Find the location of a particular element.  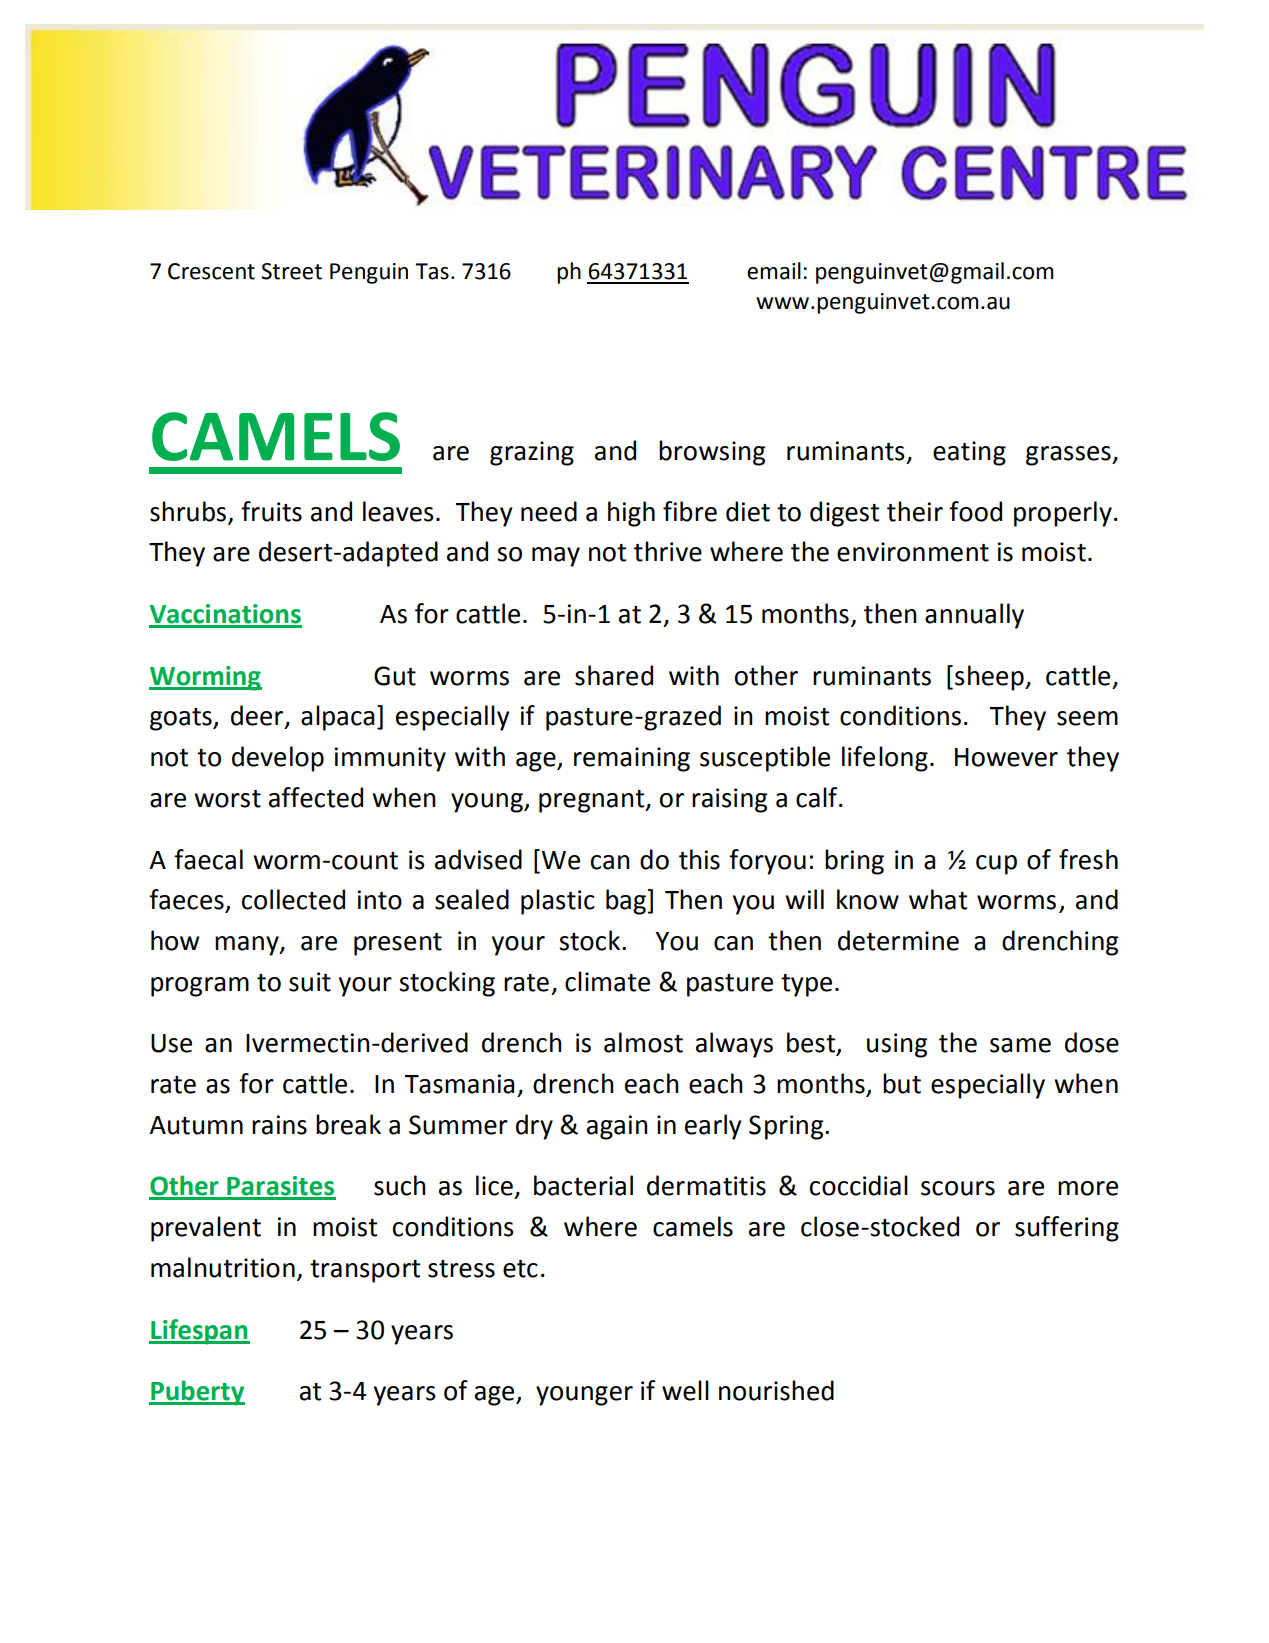

Lifespan is located at coordinates (199, 1332).
